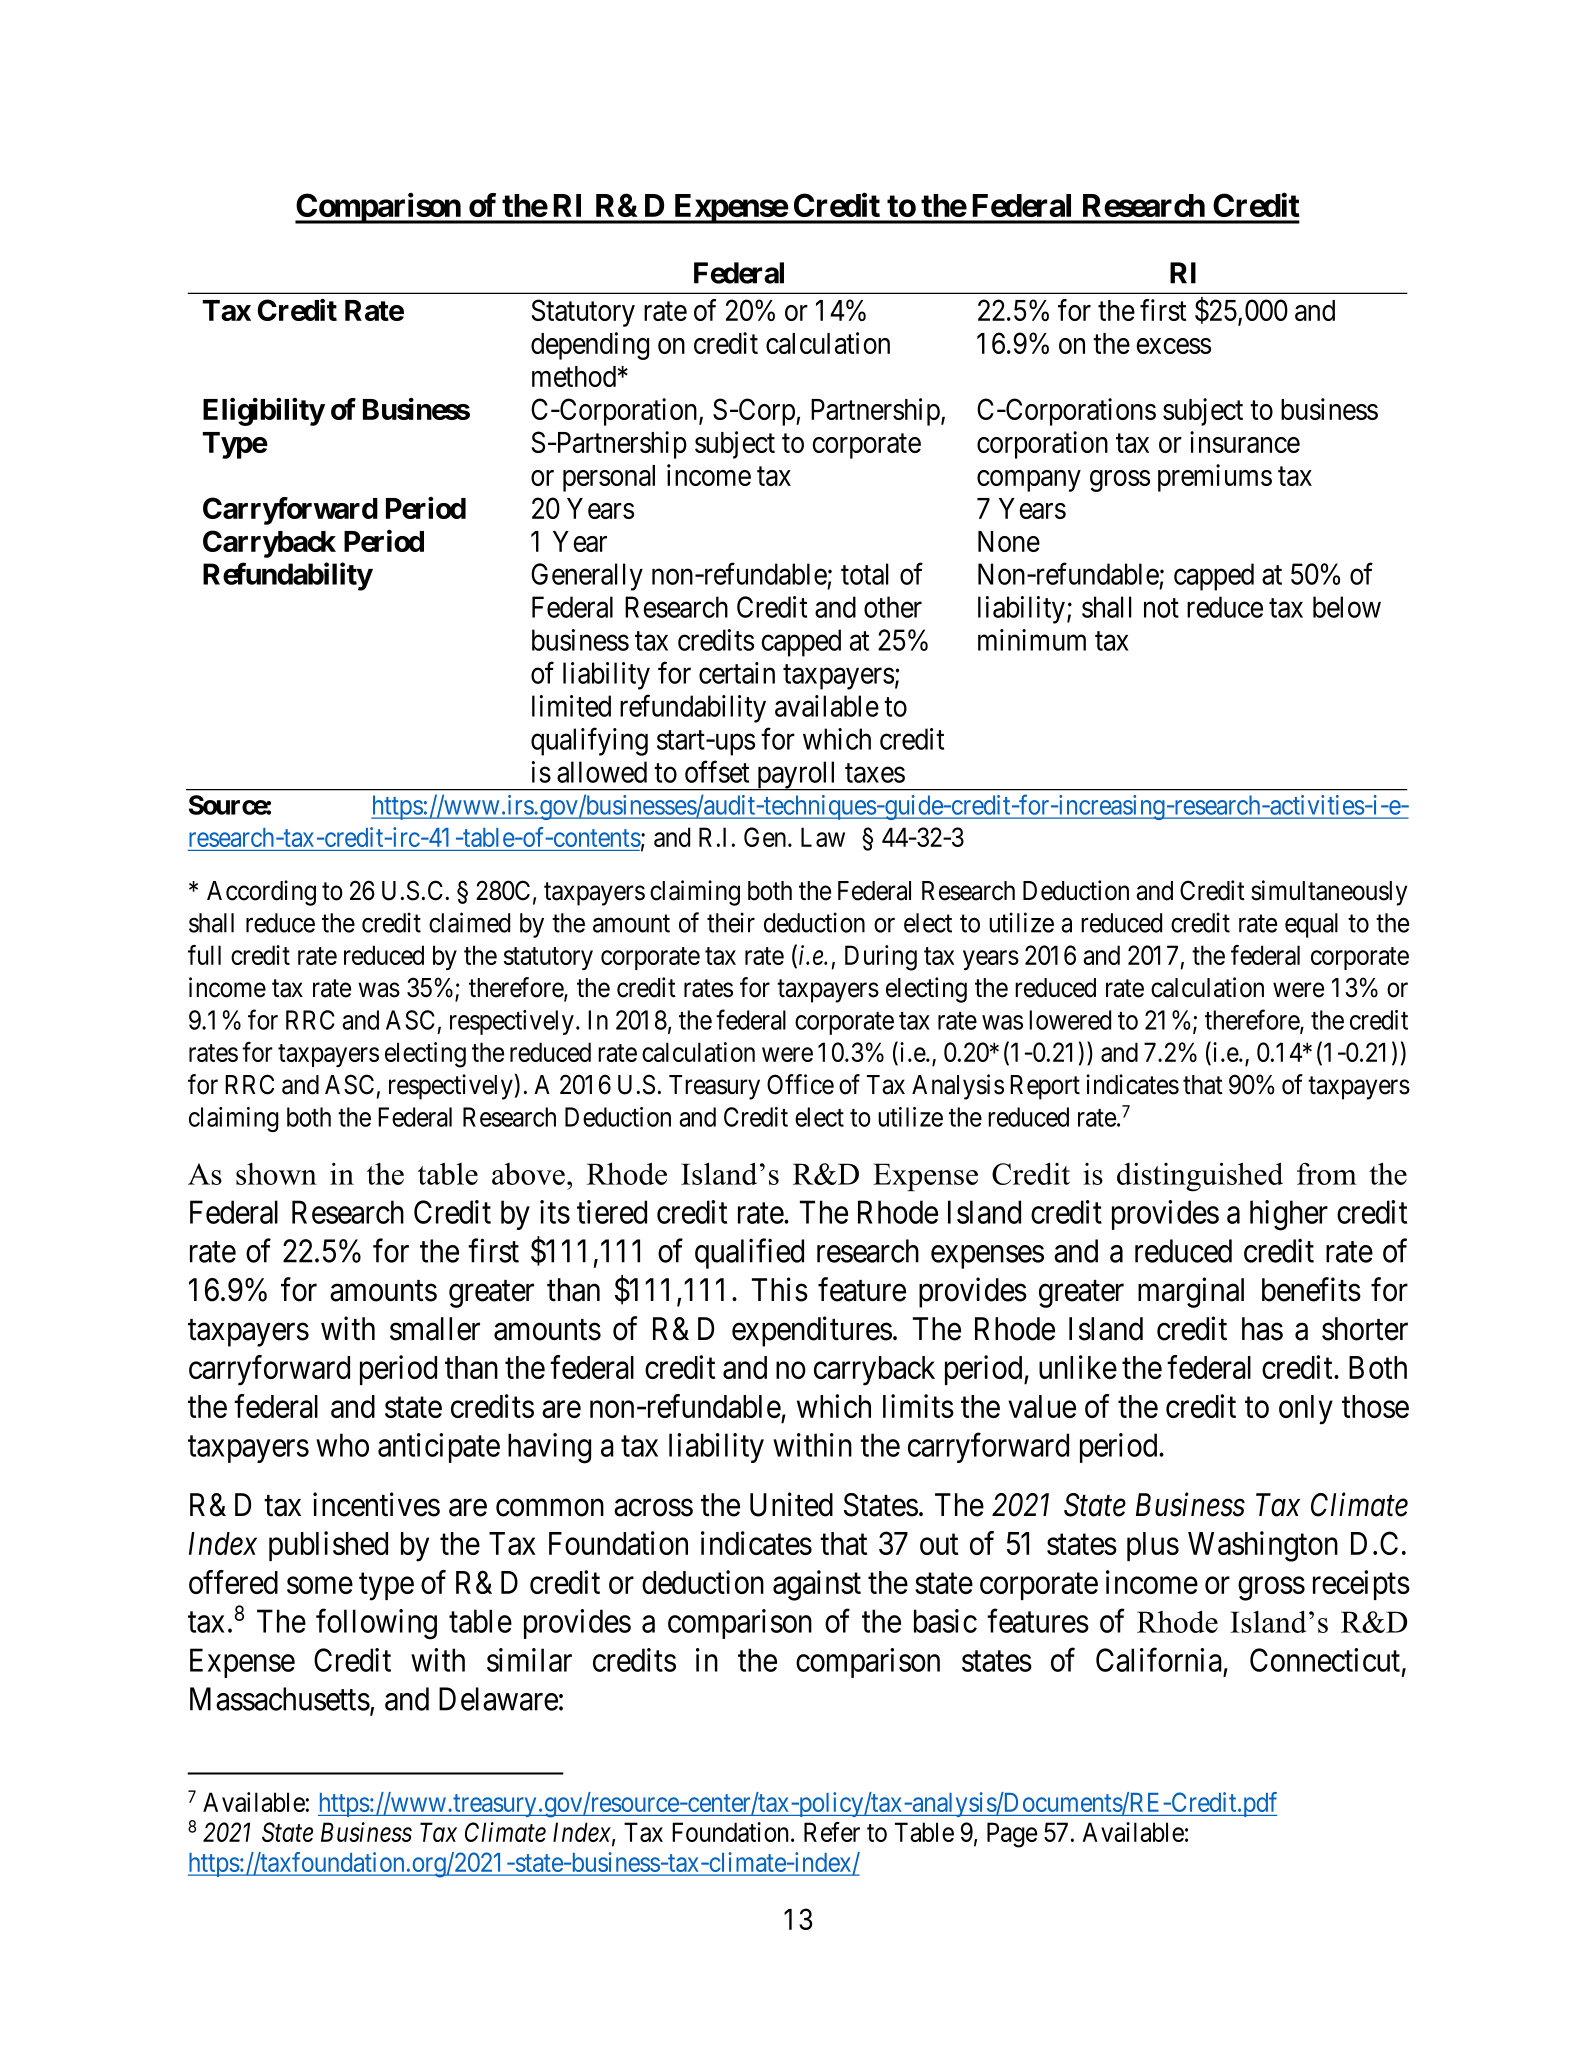 The image size is (1596, 2065). What do you see at coordinates (1306, 1410) in the screenshot?
I see `only` at bounding box center [1306, 1410].
